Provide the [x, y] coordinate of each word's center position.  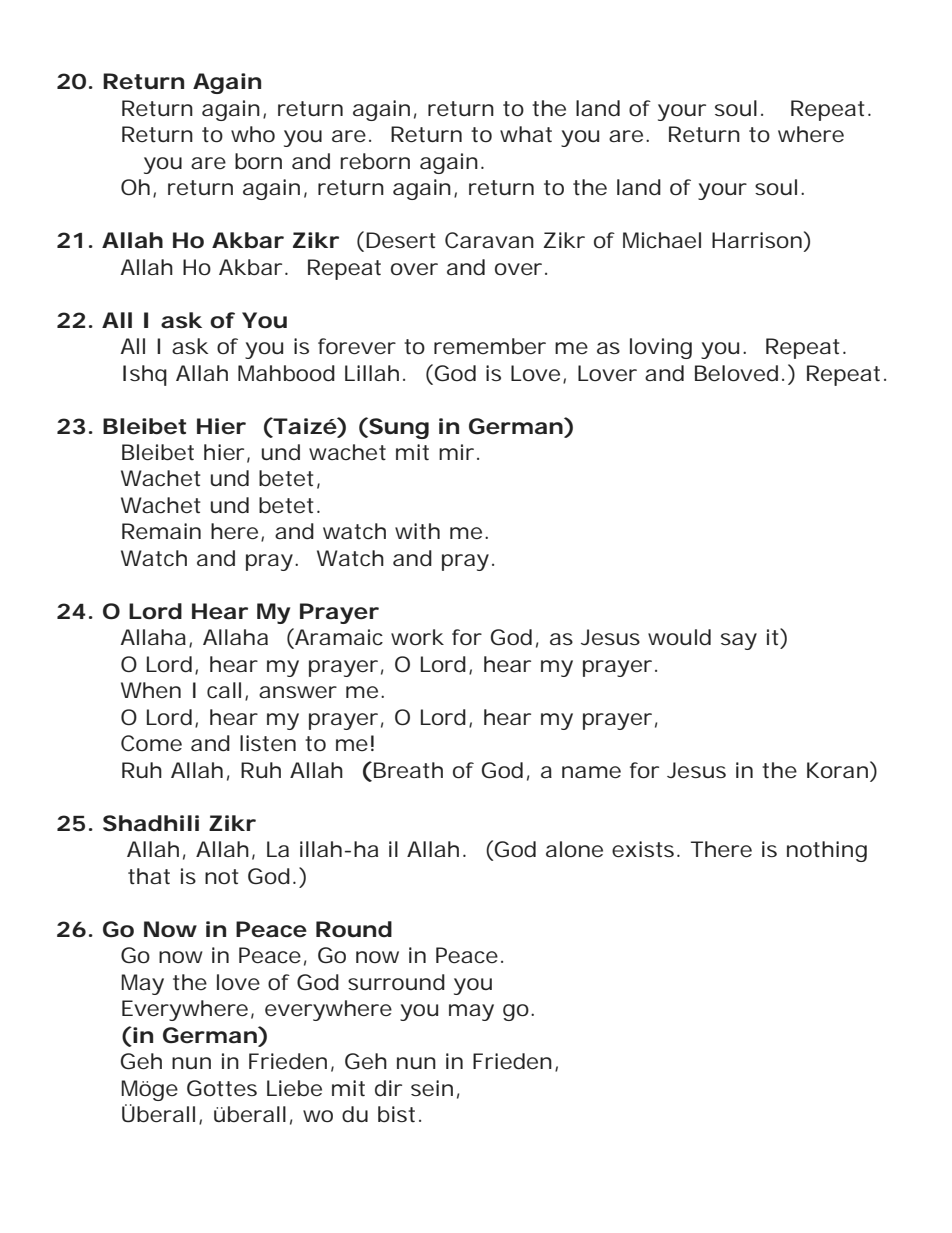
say [739, 641]
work [417, 637]
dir [388, 1088]
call [224, 690]
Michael [662, 240]
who [253, 134]
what [526, 134]
